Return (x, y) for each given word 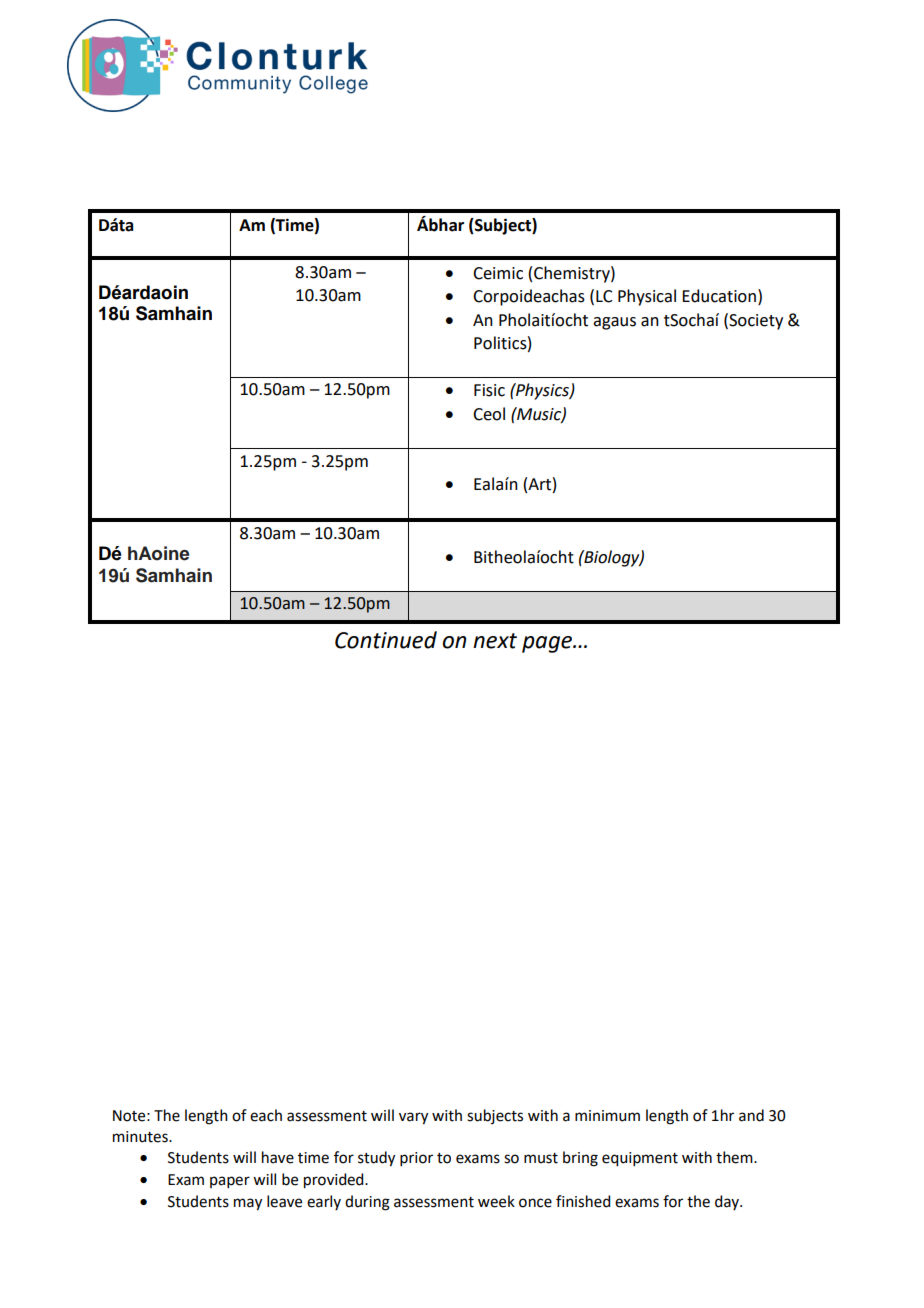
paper (230, 1182)
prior (416, 1159)
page (548, 644)
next (495, 641)
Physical (647, 297)
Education (719, 296)
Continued (386, 640)
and (751, 1115)
